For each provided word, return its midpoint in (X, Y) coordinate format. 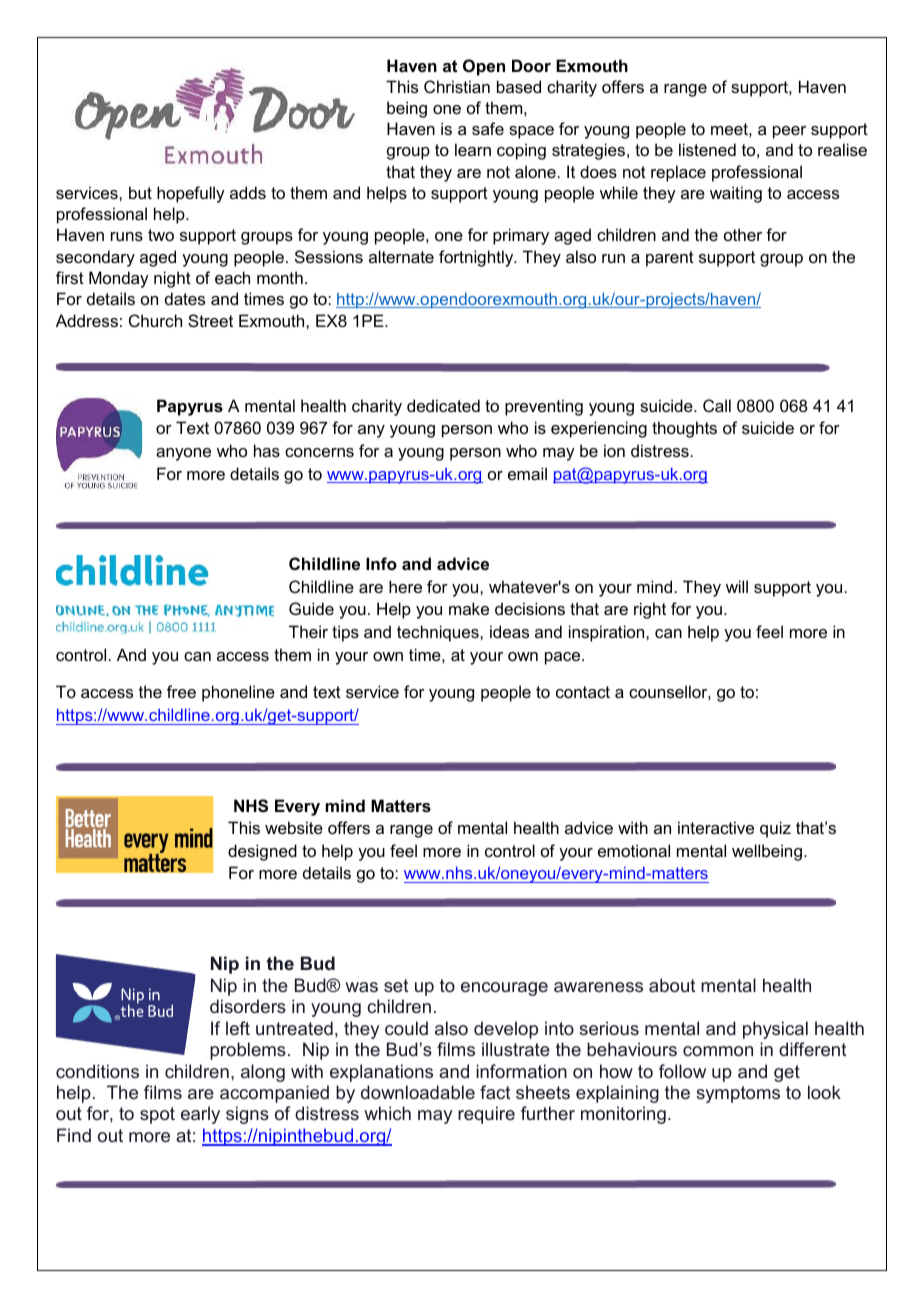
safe (488, 128)
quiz (775, 829)
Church (155, 320)
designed (262, 852)
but (140, 192)
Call (717, 405)
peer (789, 132)
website (294, 827)
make (469, 608)
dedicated (443, 405)
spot (157, 1115)
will (737, 586)
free (181, 691)
